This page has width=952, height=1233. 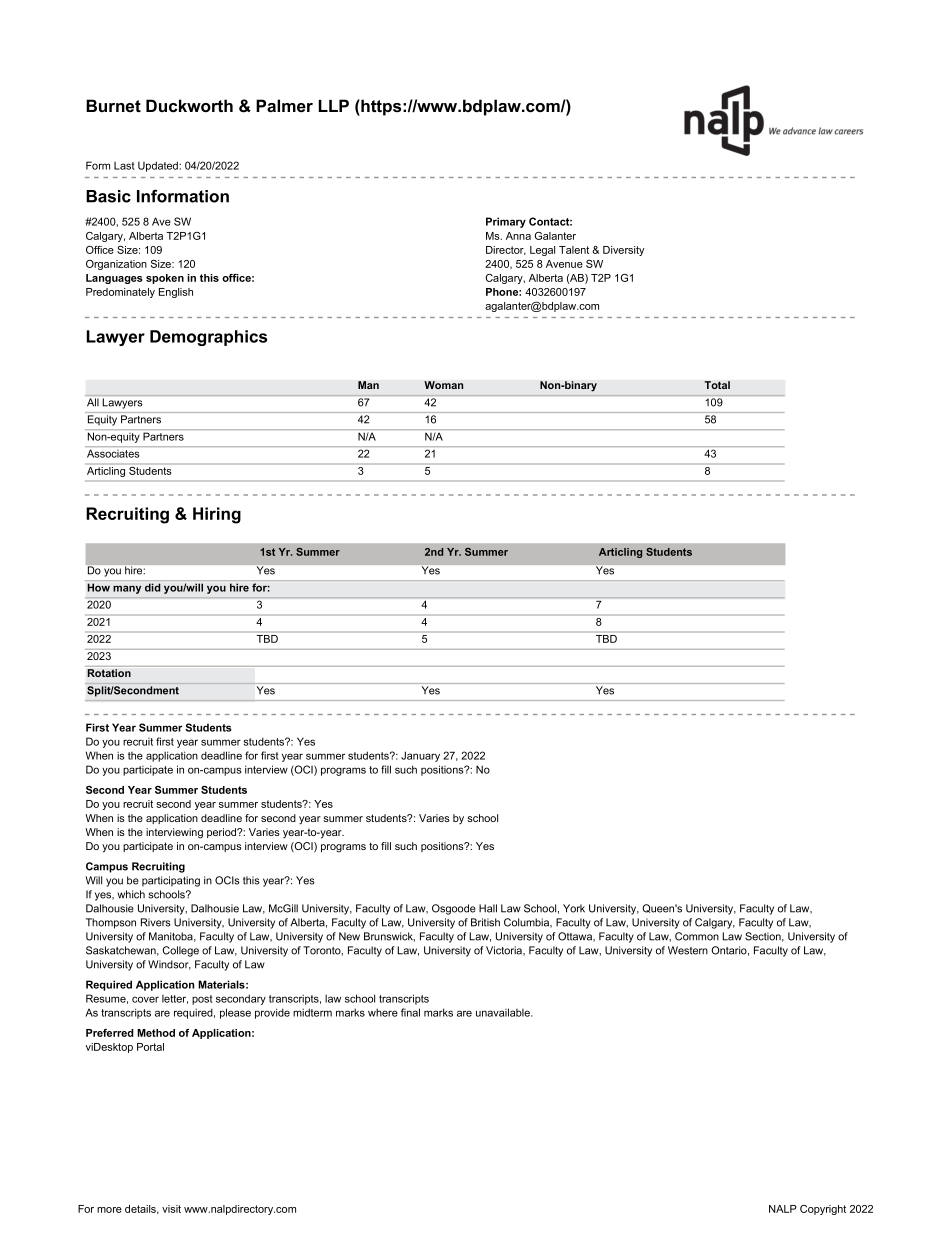 What do you see at coordinates (410, 1012) in the page?
I see `final` at bounding box center [410, 1012].
